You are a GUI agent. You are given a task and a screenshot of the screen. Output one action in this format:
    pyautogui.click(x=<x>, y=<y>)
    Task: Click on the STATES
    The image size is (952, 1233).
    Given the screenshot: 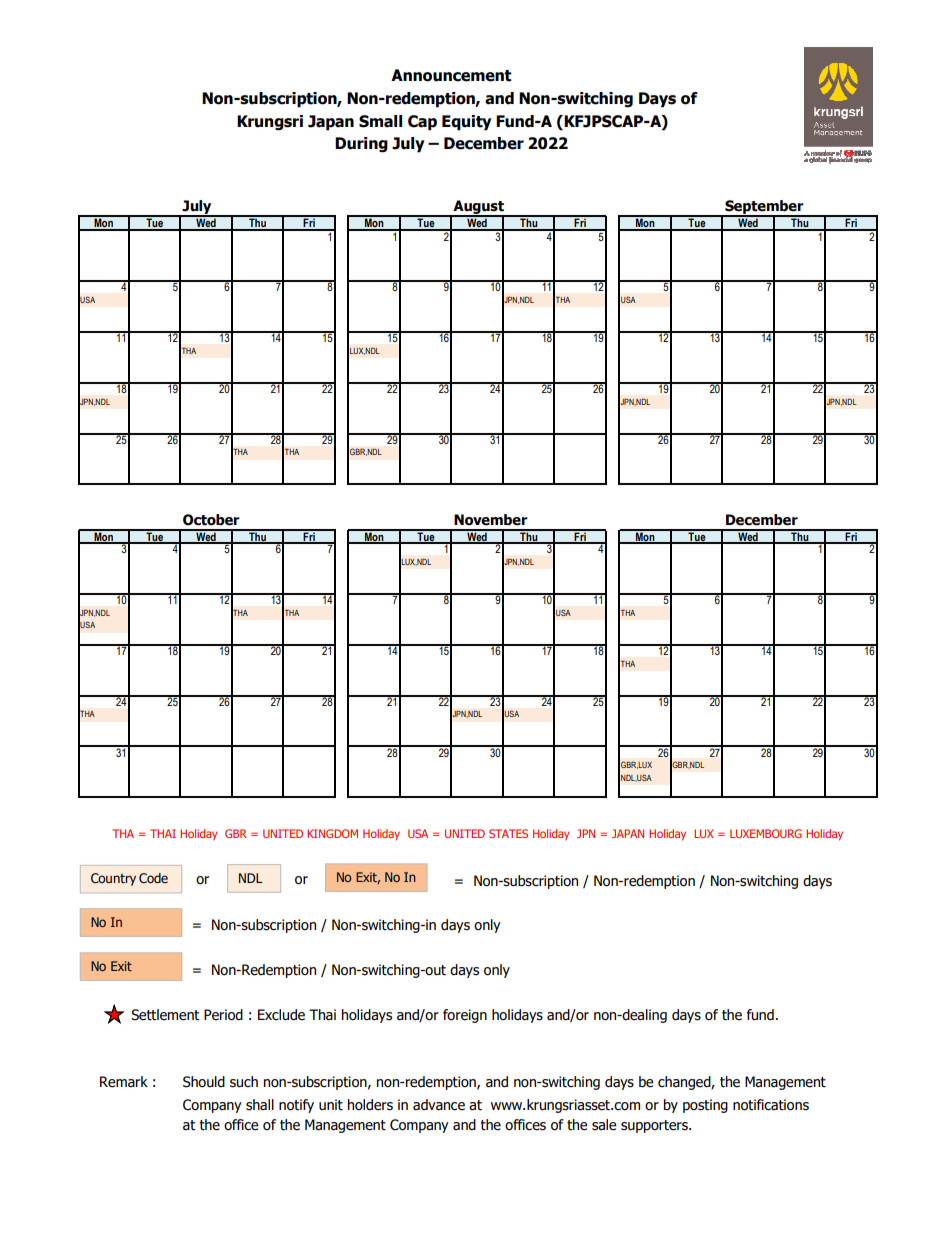 What is the action you would take?
    pyautogui.click(x=508, y=833)
